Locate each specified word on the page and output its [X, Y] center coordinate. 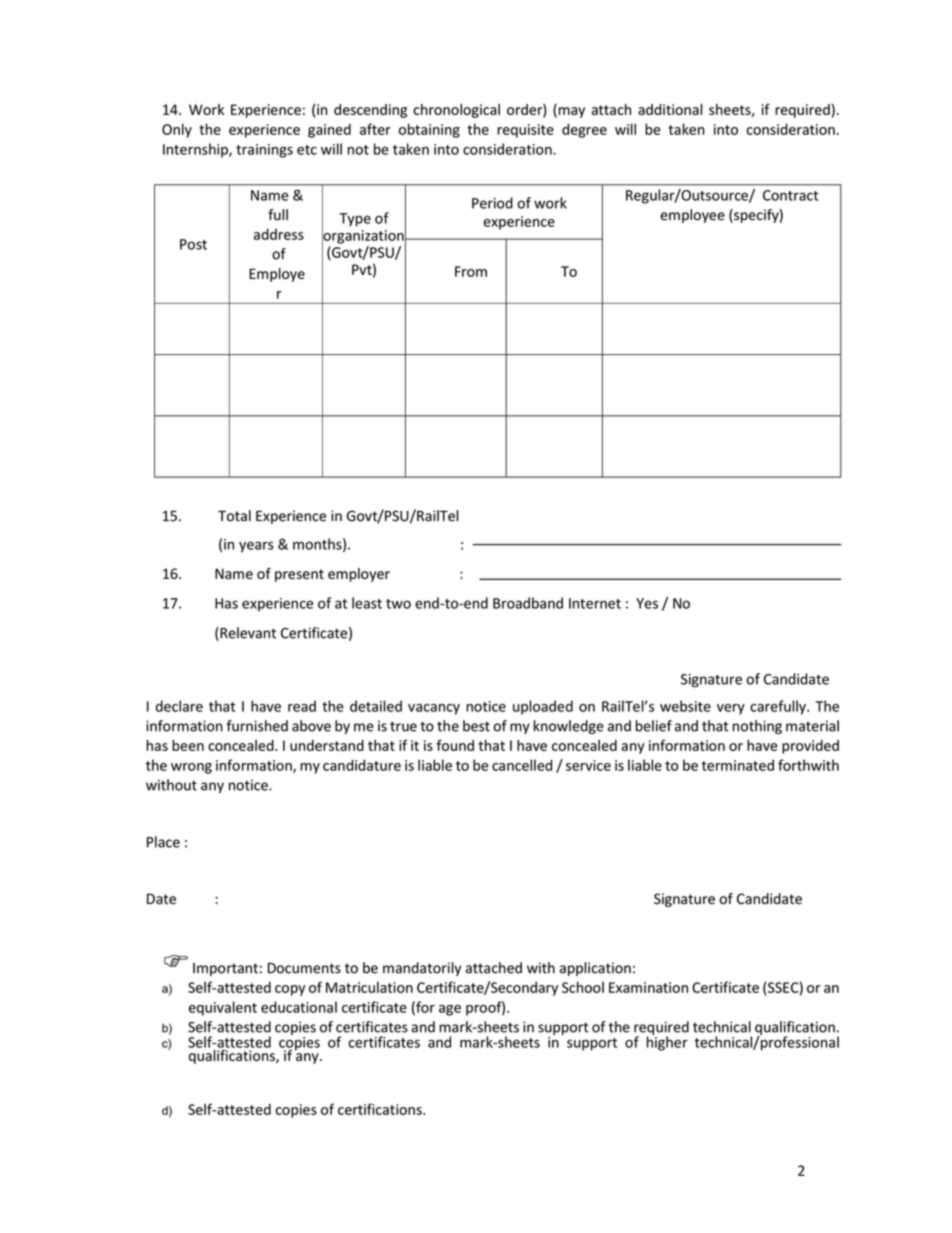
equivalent [223, 1008]
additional [670, 109]
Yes [647, 603]
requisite [525, 131]
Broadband [528, 603]
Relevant [247, 634]
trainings [264, 151]
